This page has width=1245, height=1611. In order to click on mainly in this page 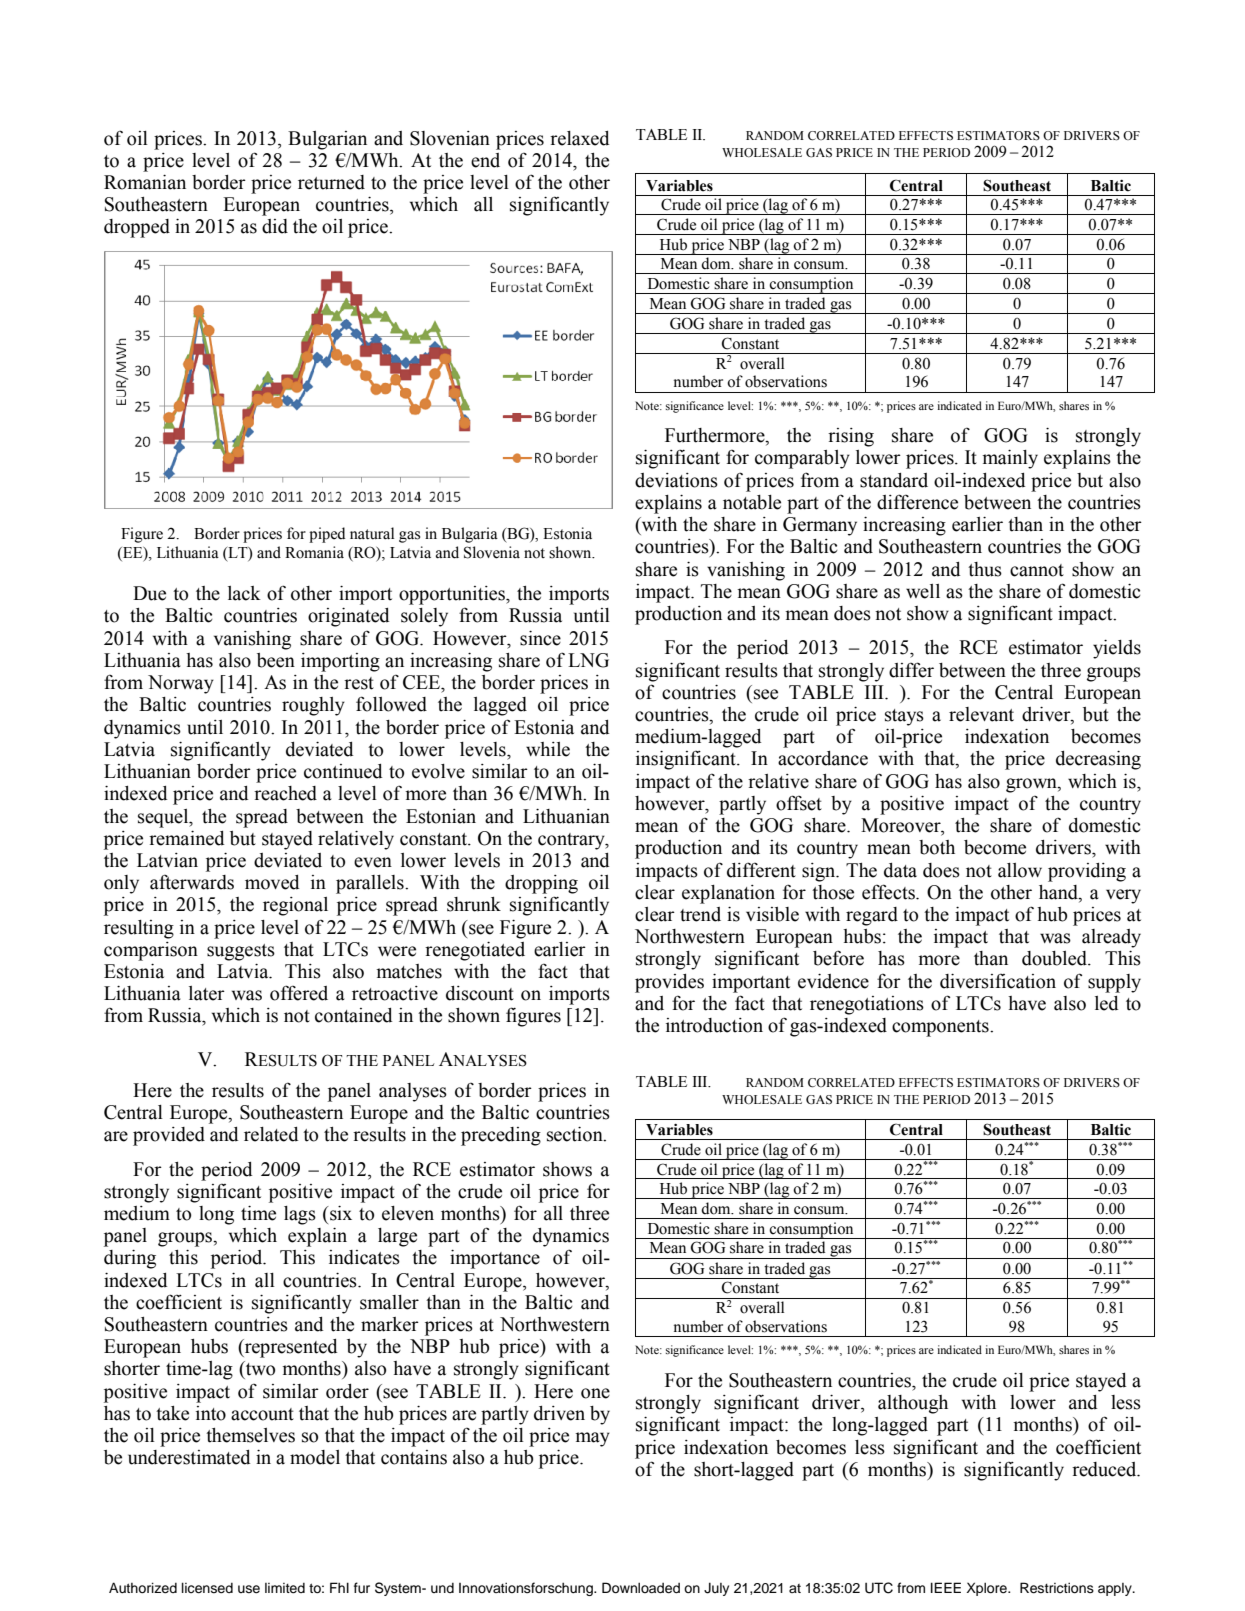, I will do `click(1010, 459)`.
